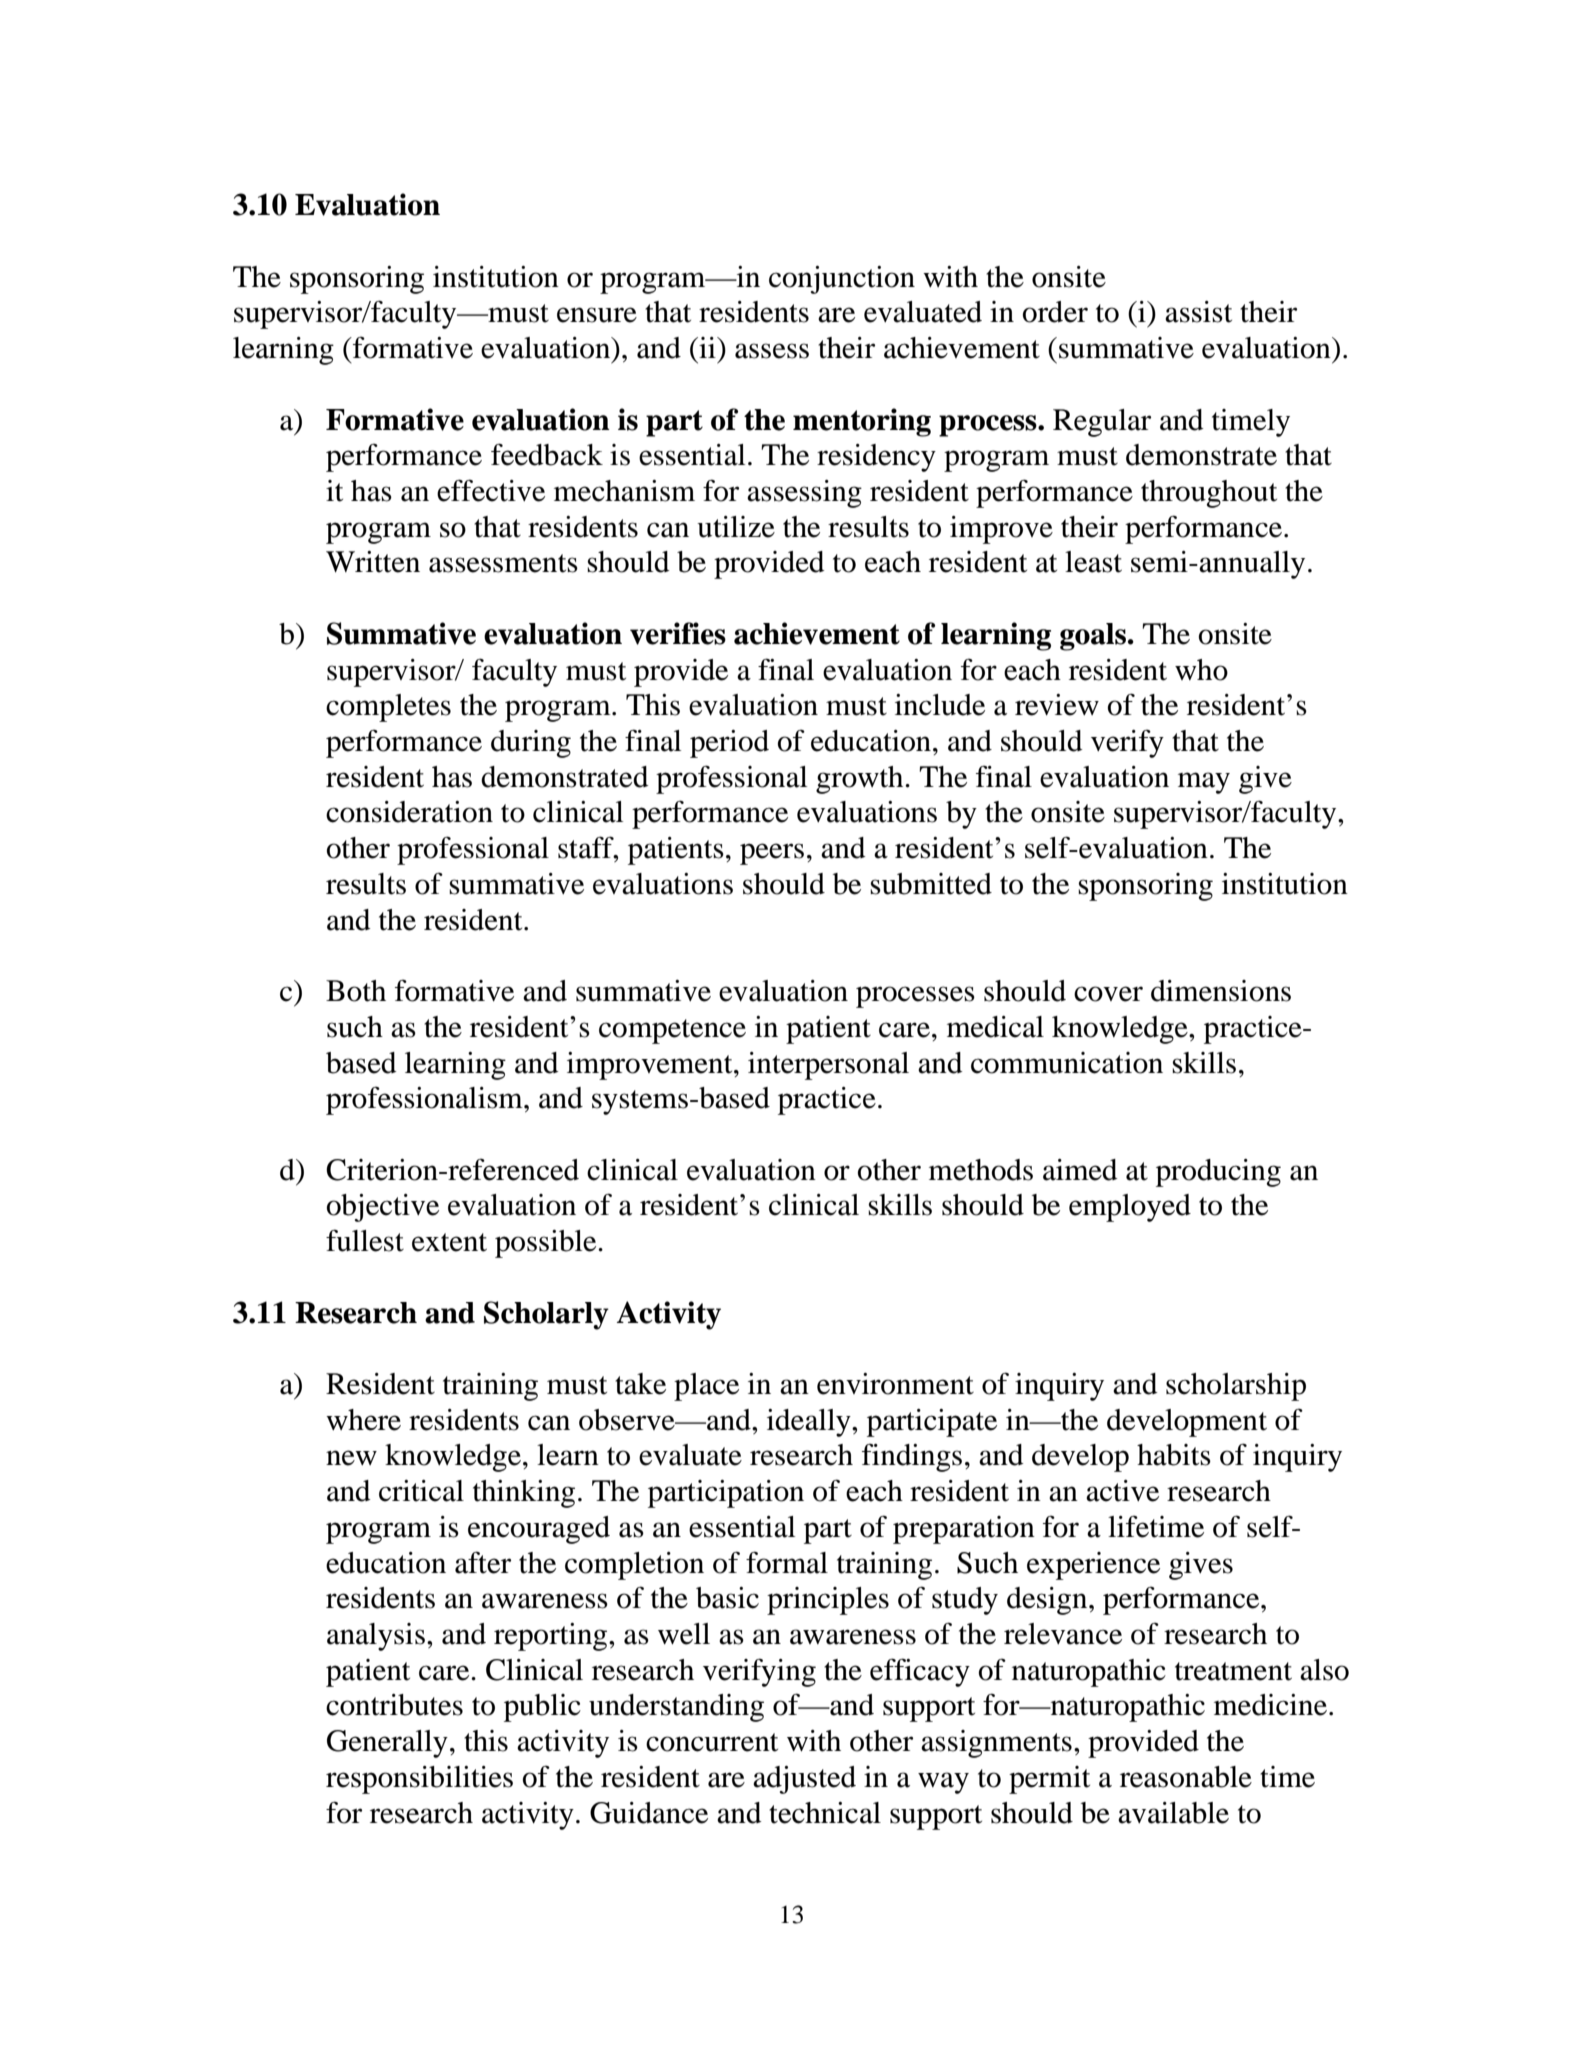 The height and width of the document is (2050, 1584). I want to click on assist, so click(1198, 312).
